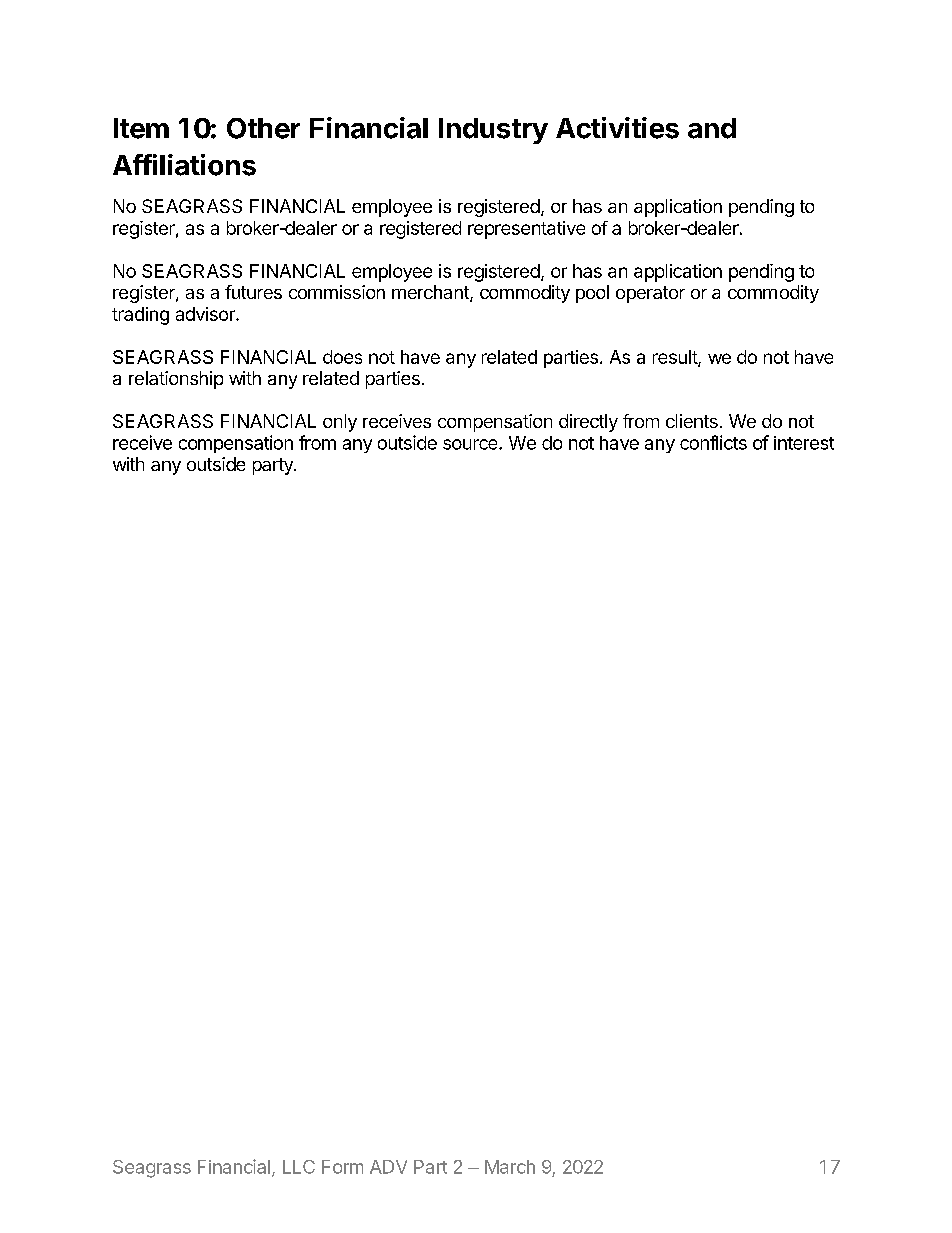  I want to click on does, so click(342, 357).
